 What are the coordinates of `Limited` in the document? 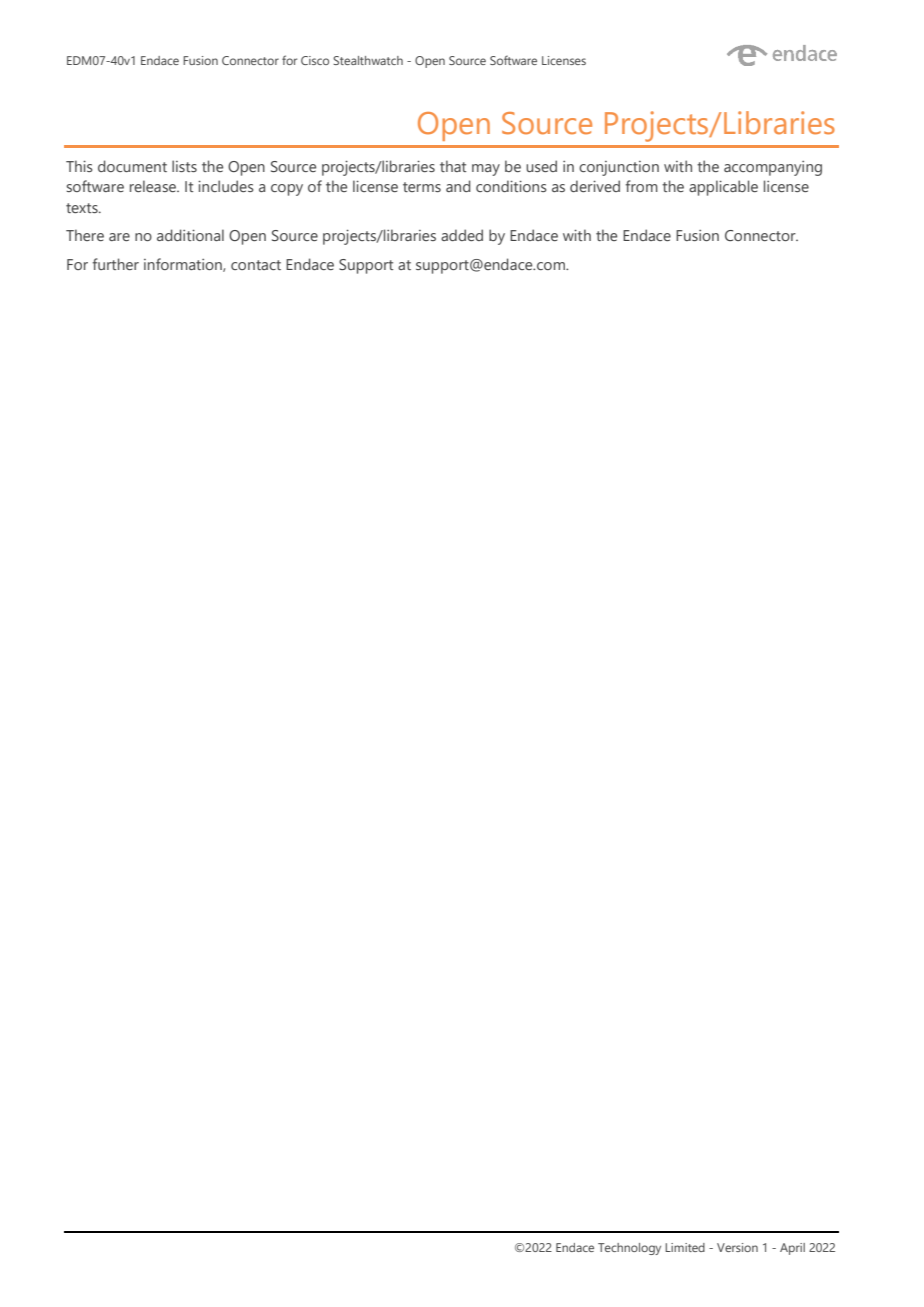 It's located at (685, 1247).
